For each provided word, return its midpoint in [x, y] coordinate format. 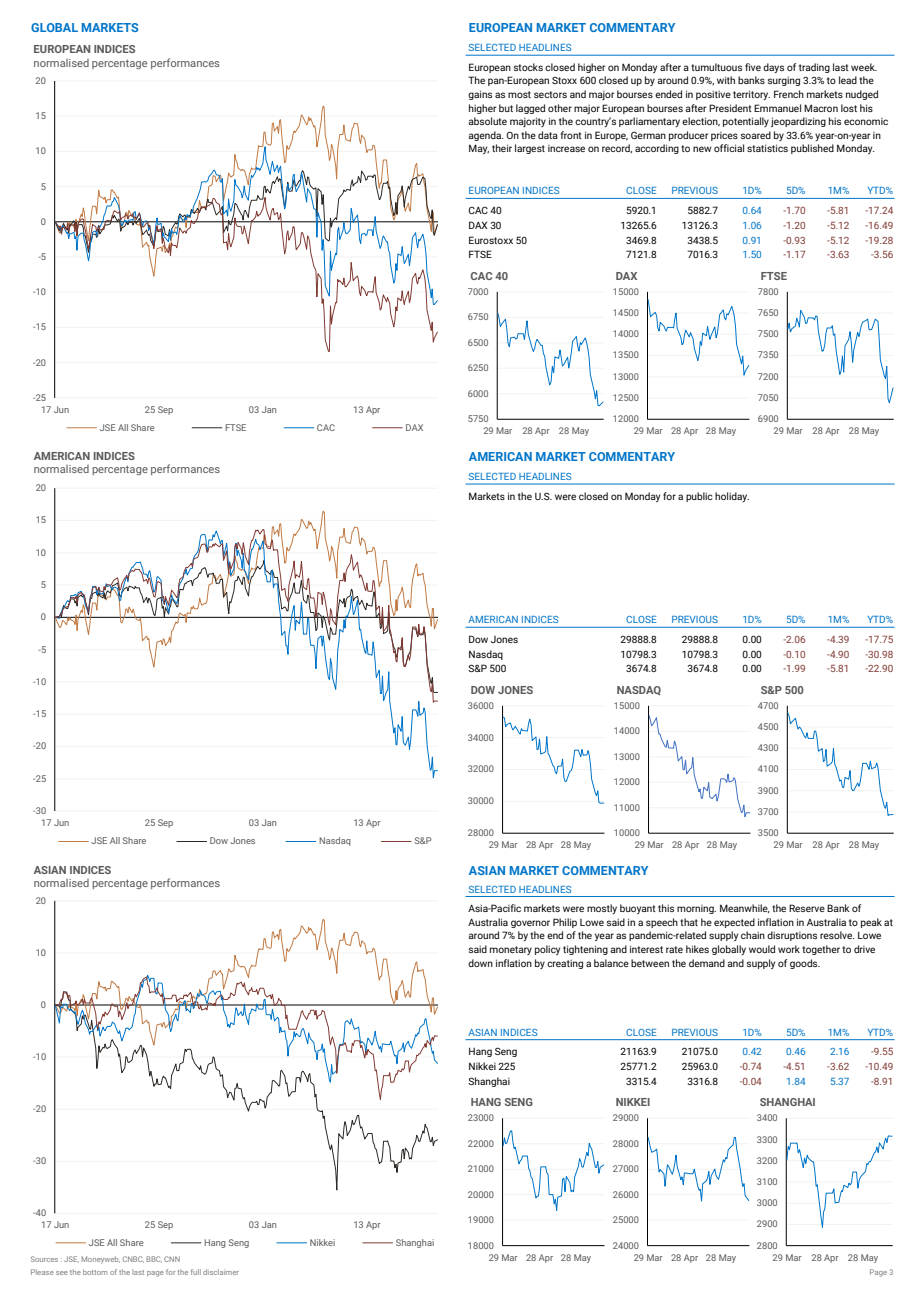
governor [530, 924]
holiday [732, 497]
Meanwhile [745, 908]
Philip [565, 923]
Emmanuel [777, 108]
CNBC [133, 1259]
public [699, 497]
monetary [511, 950]
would [762, 949]
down [480, 963]
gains [480, 95]
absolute [487, 121]
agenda [486, 136]
